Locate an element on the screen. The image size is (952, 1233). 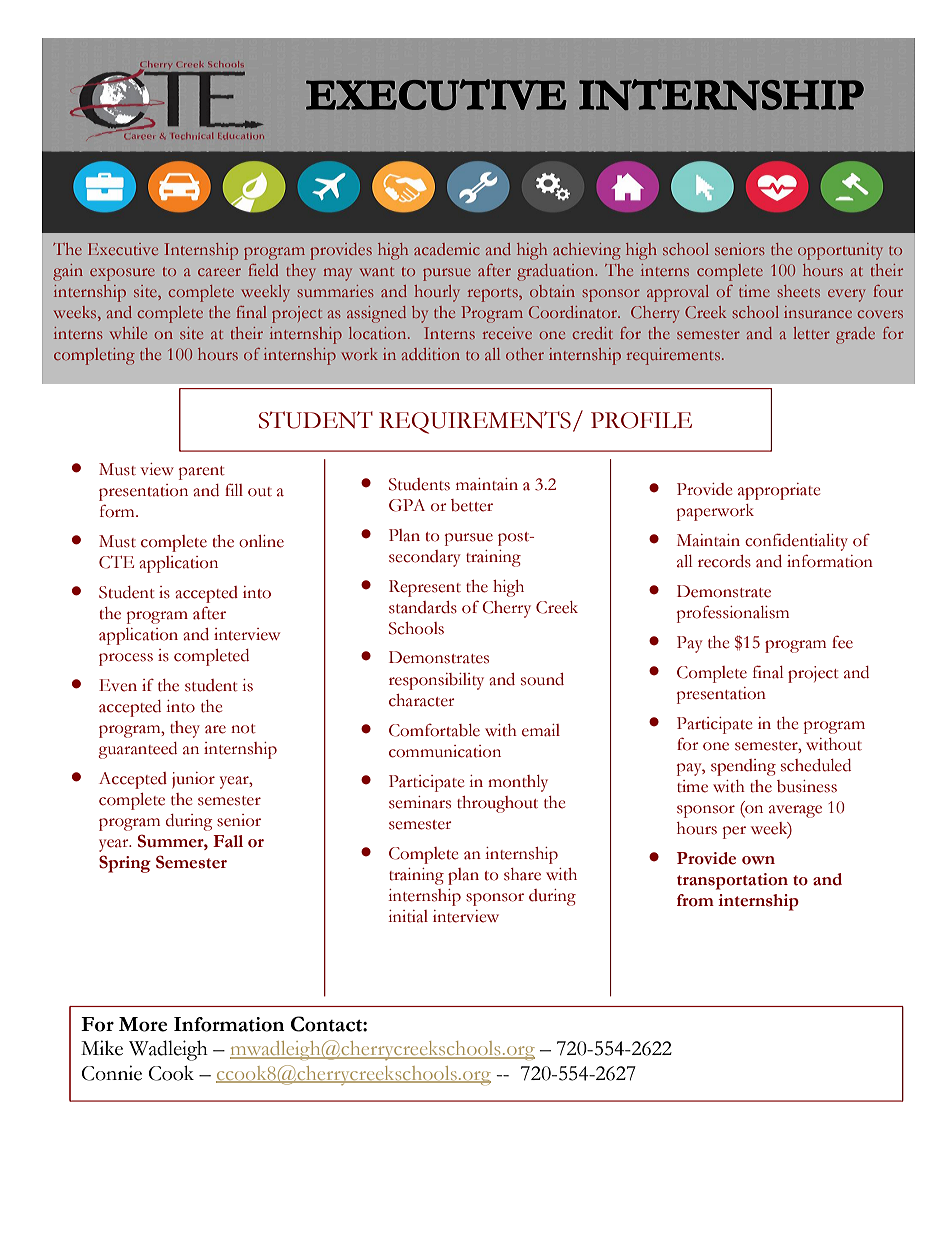
initial is located at coordinates (408, 916).
